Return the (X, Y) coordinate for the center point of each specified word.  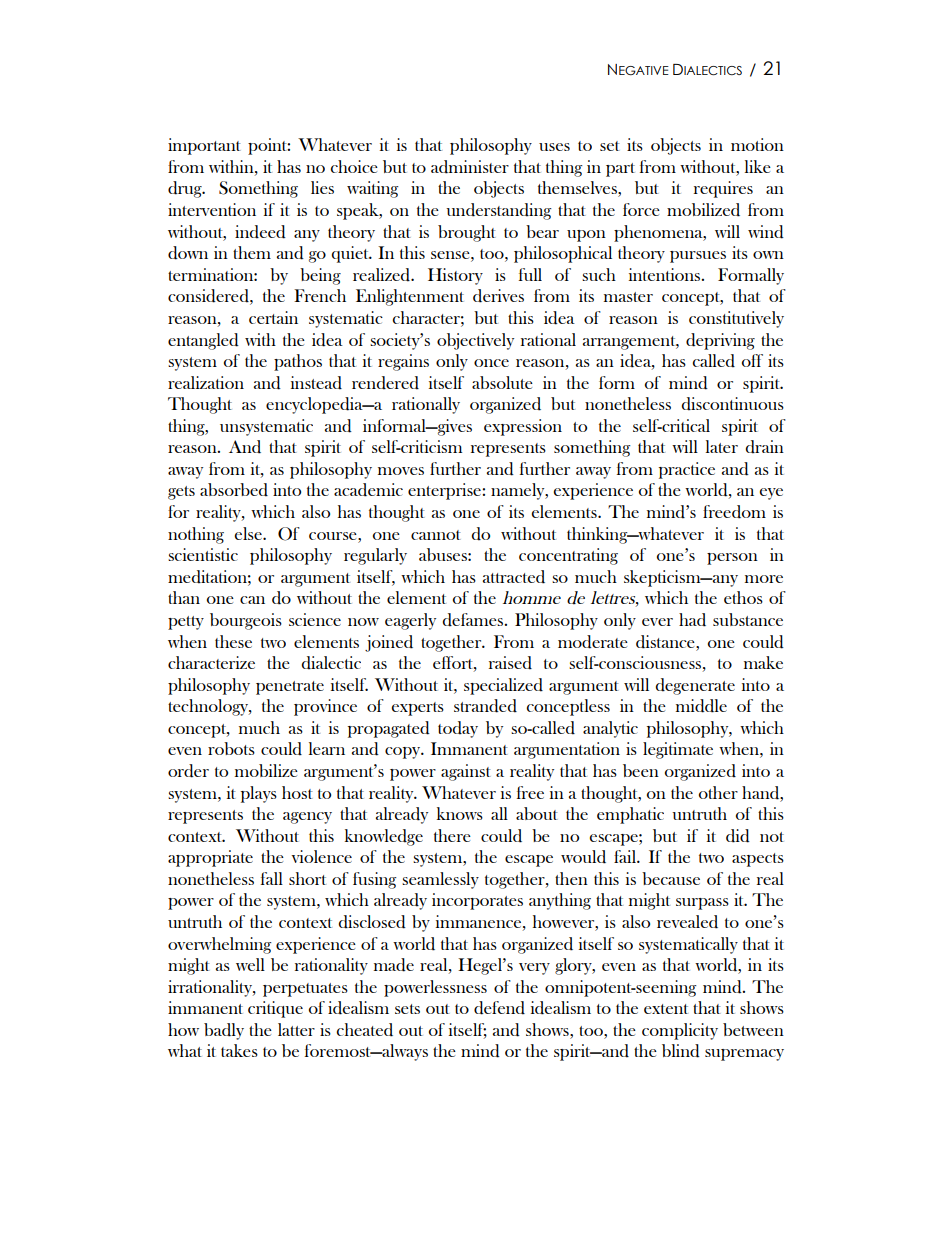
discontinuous (733, 404)
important (204, 146)
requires (723, 189)
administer (470, 167)
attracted (514, 577)
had (692, 620)
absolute (502, 382)
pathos (298, 362)
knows (460, 813)
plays (259, 794)
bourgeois (246, 621)
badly (224, 1031)
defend (499, 1008)
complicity (680, 1031)
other (718, 792)
